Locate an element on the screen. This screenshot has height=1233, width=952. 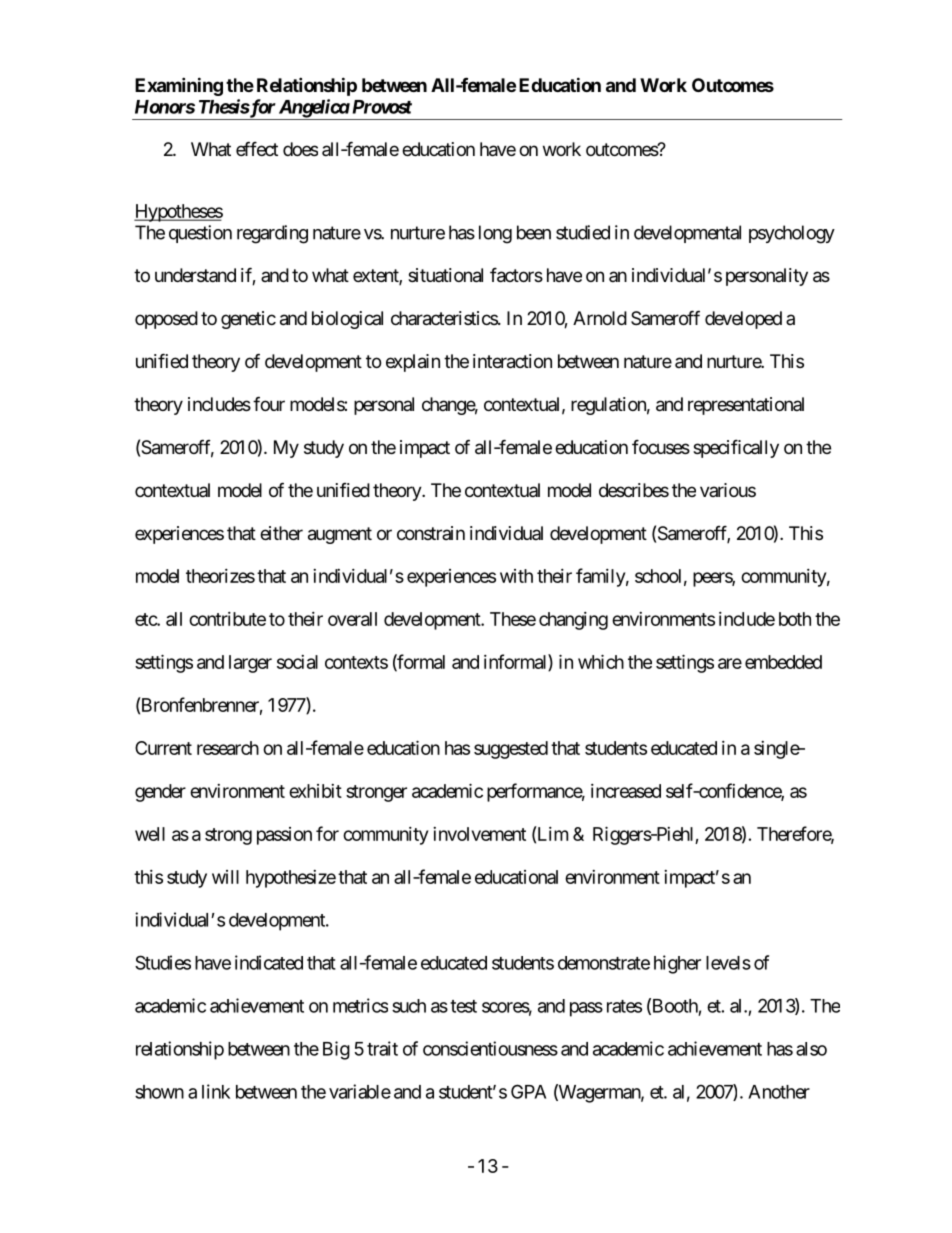
long is located at coordinates (495, 234).
